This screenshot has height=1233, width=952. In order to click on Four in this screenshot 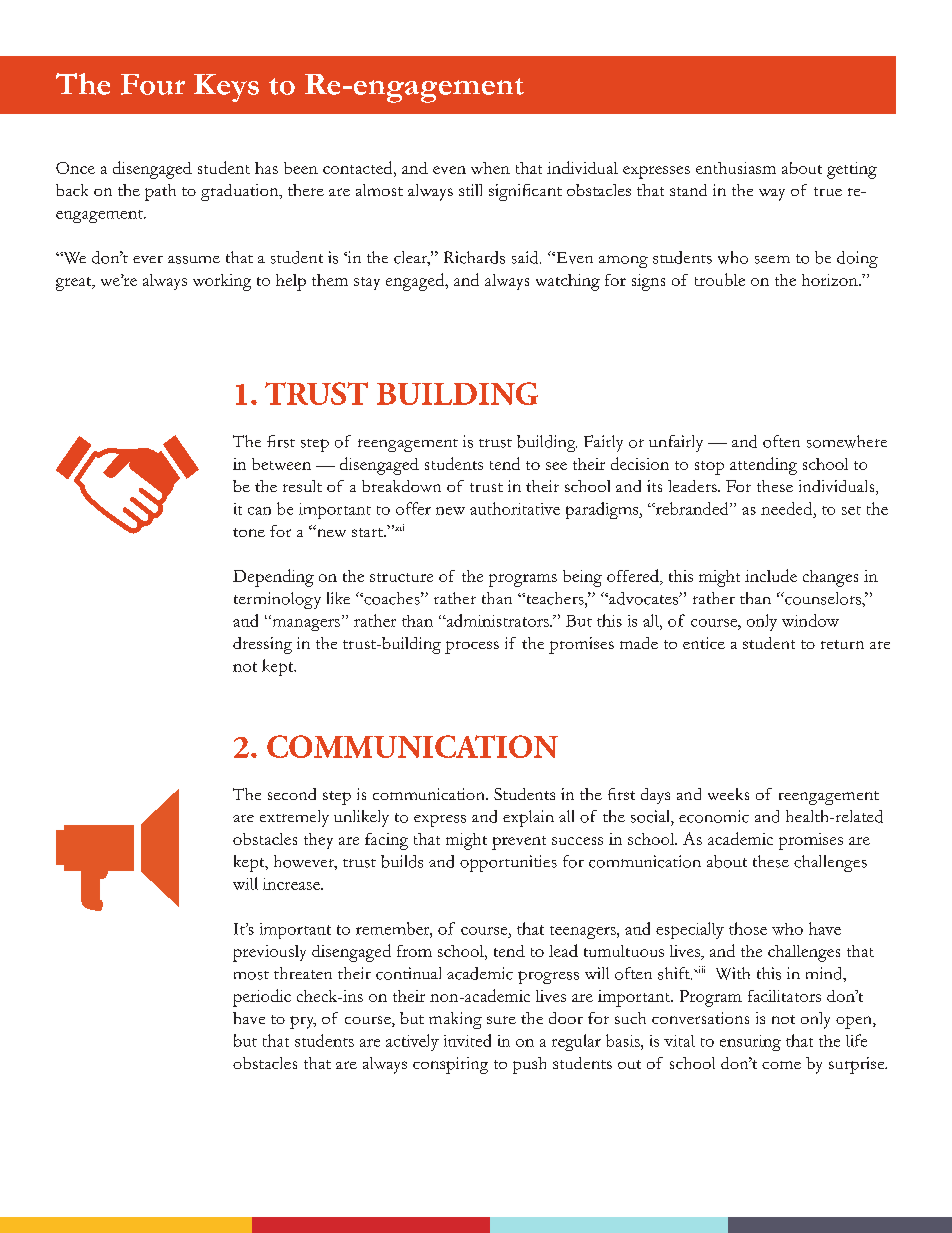, I will do `click(153, 84)`.
